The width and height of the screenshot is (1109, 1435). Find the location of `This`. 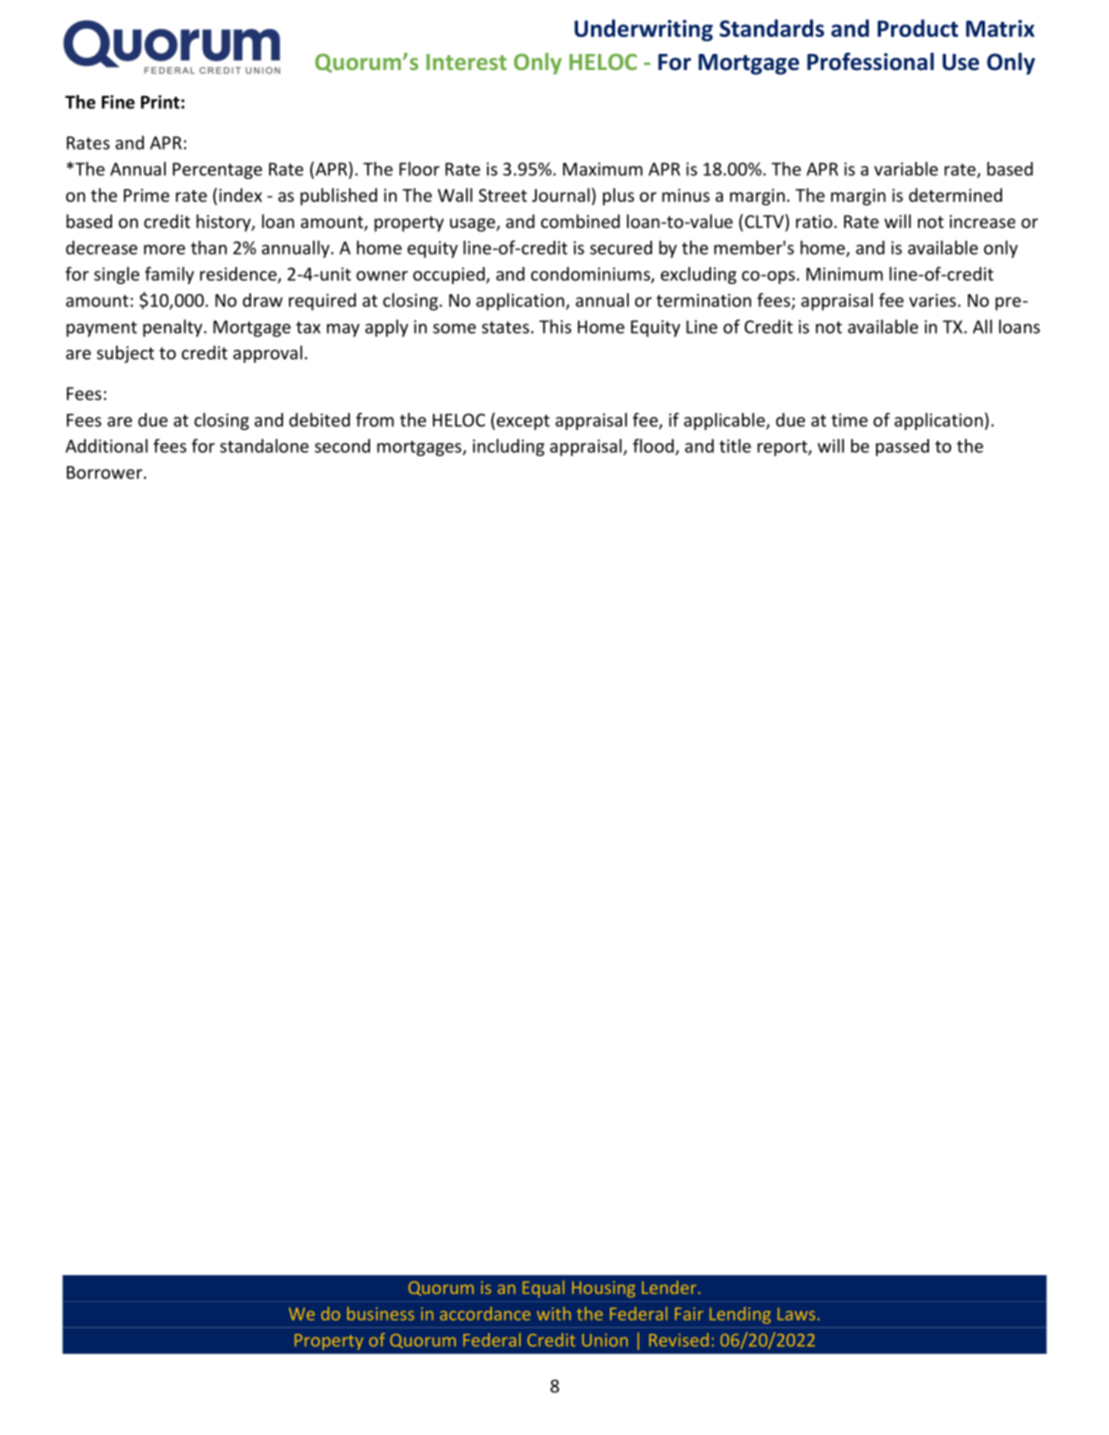

This is located at coordinates (555, 326).
